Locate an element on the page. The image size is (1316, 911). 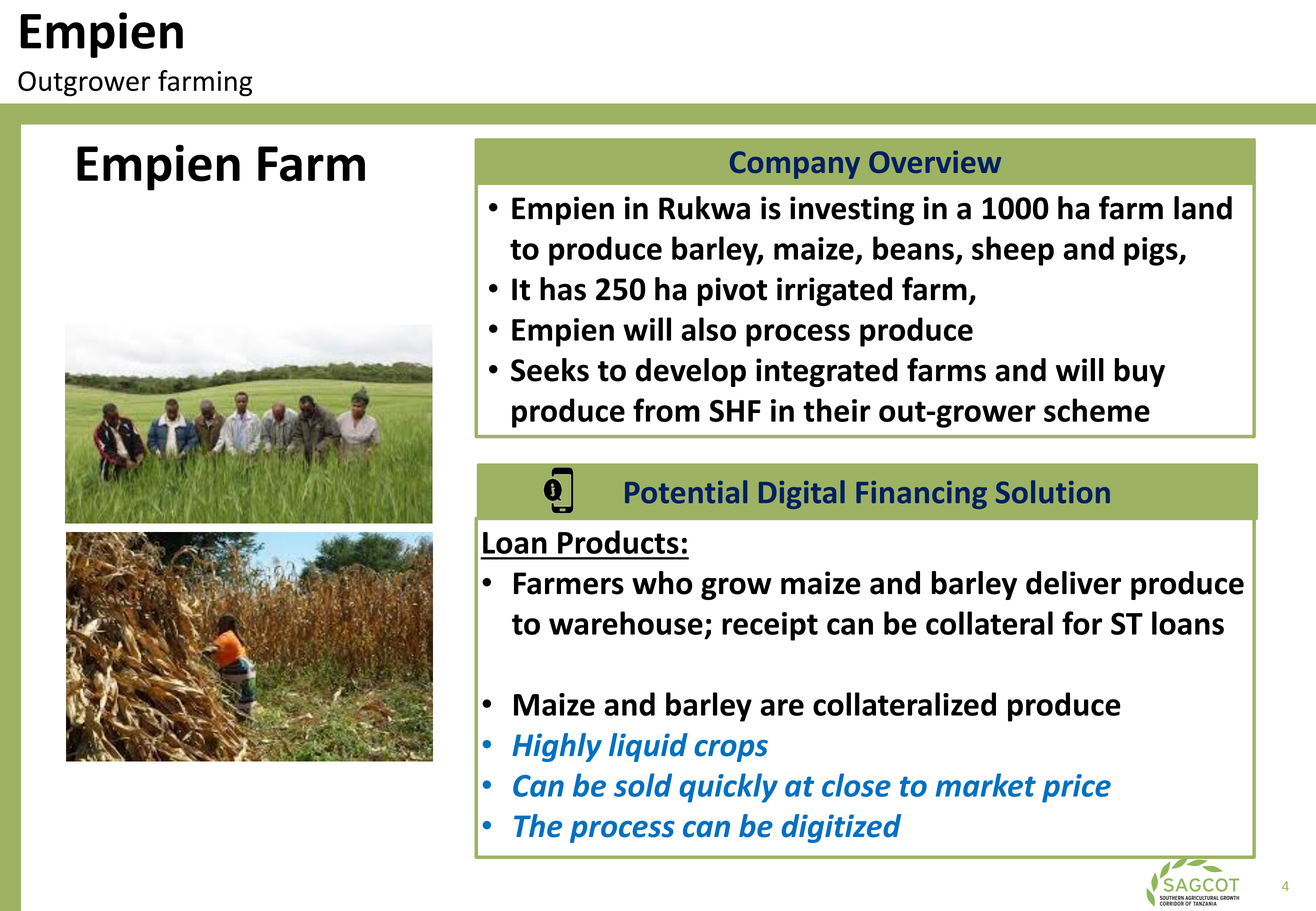
Solution is located at coordinates (1053, 492).
